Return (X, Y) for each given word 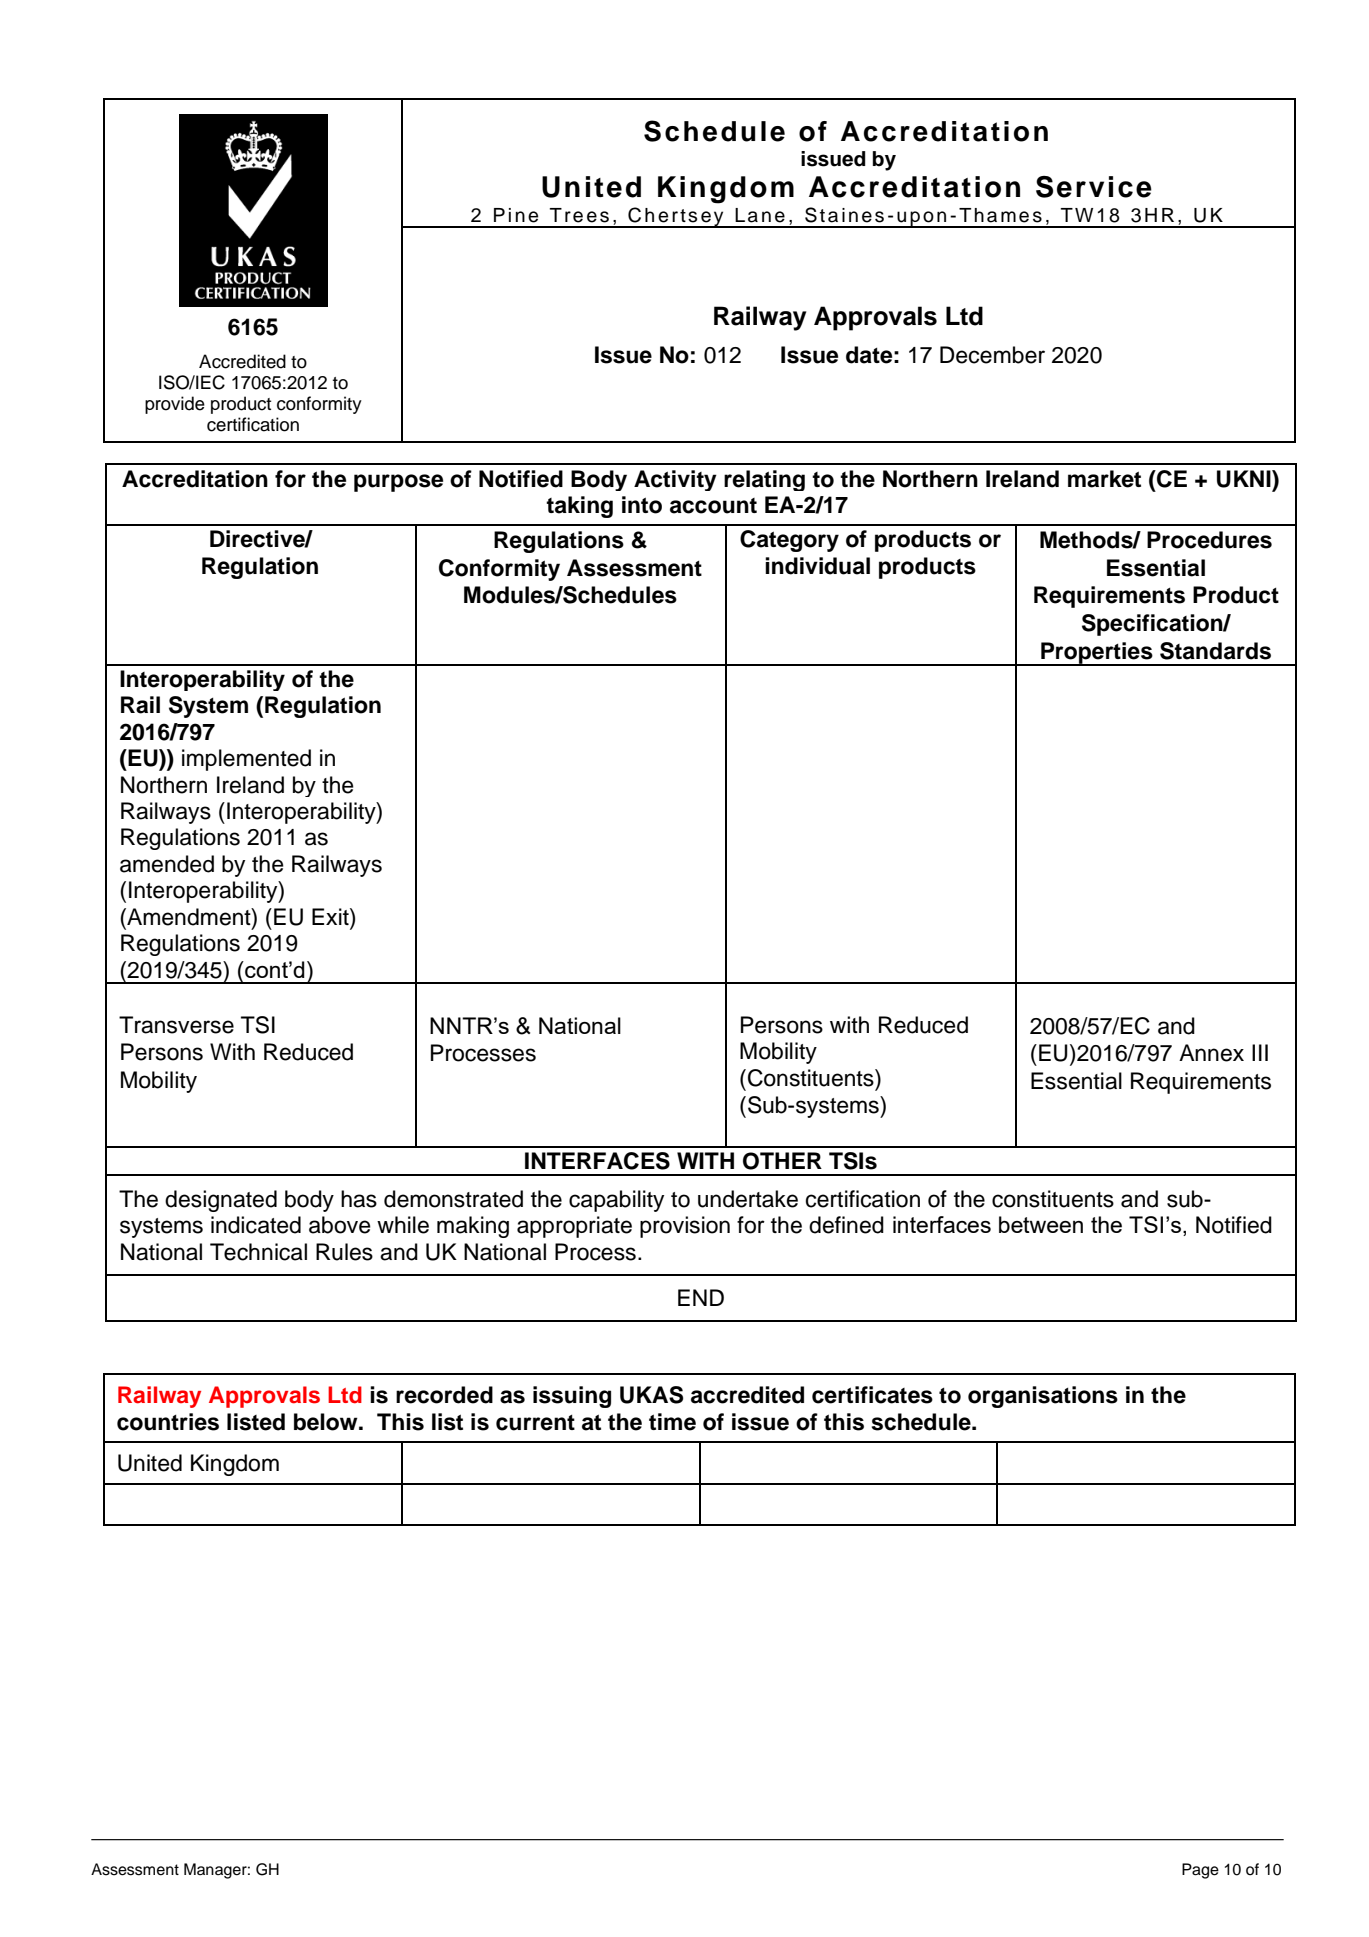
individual (817, 566)
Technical (258, 1252)
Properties (1097, 654)
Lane (760, 215)
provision (685, 1227)
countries (168, 1422)
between (1041, 1224)
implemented (246, 760)
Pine (516, 215)
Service (1094, 187)
